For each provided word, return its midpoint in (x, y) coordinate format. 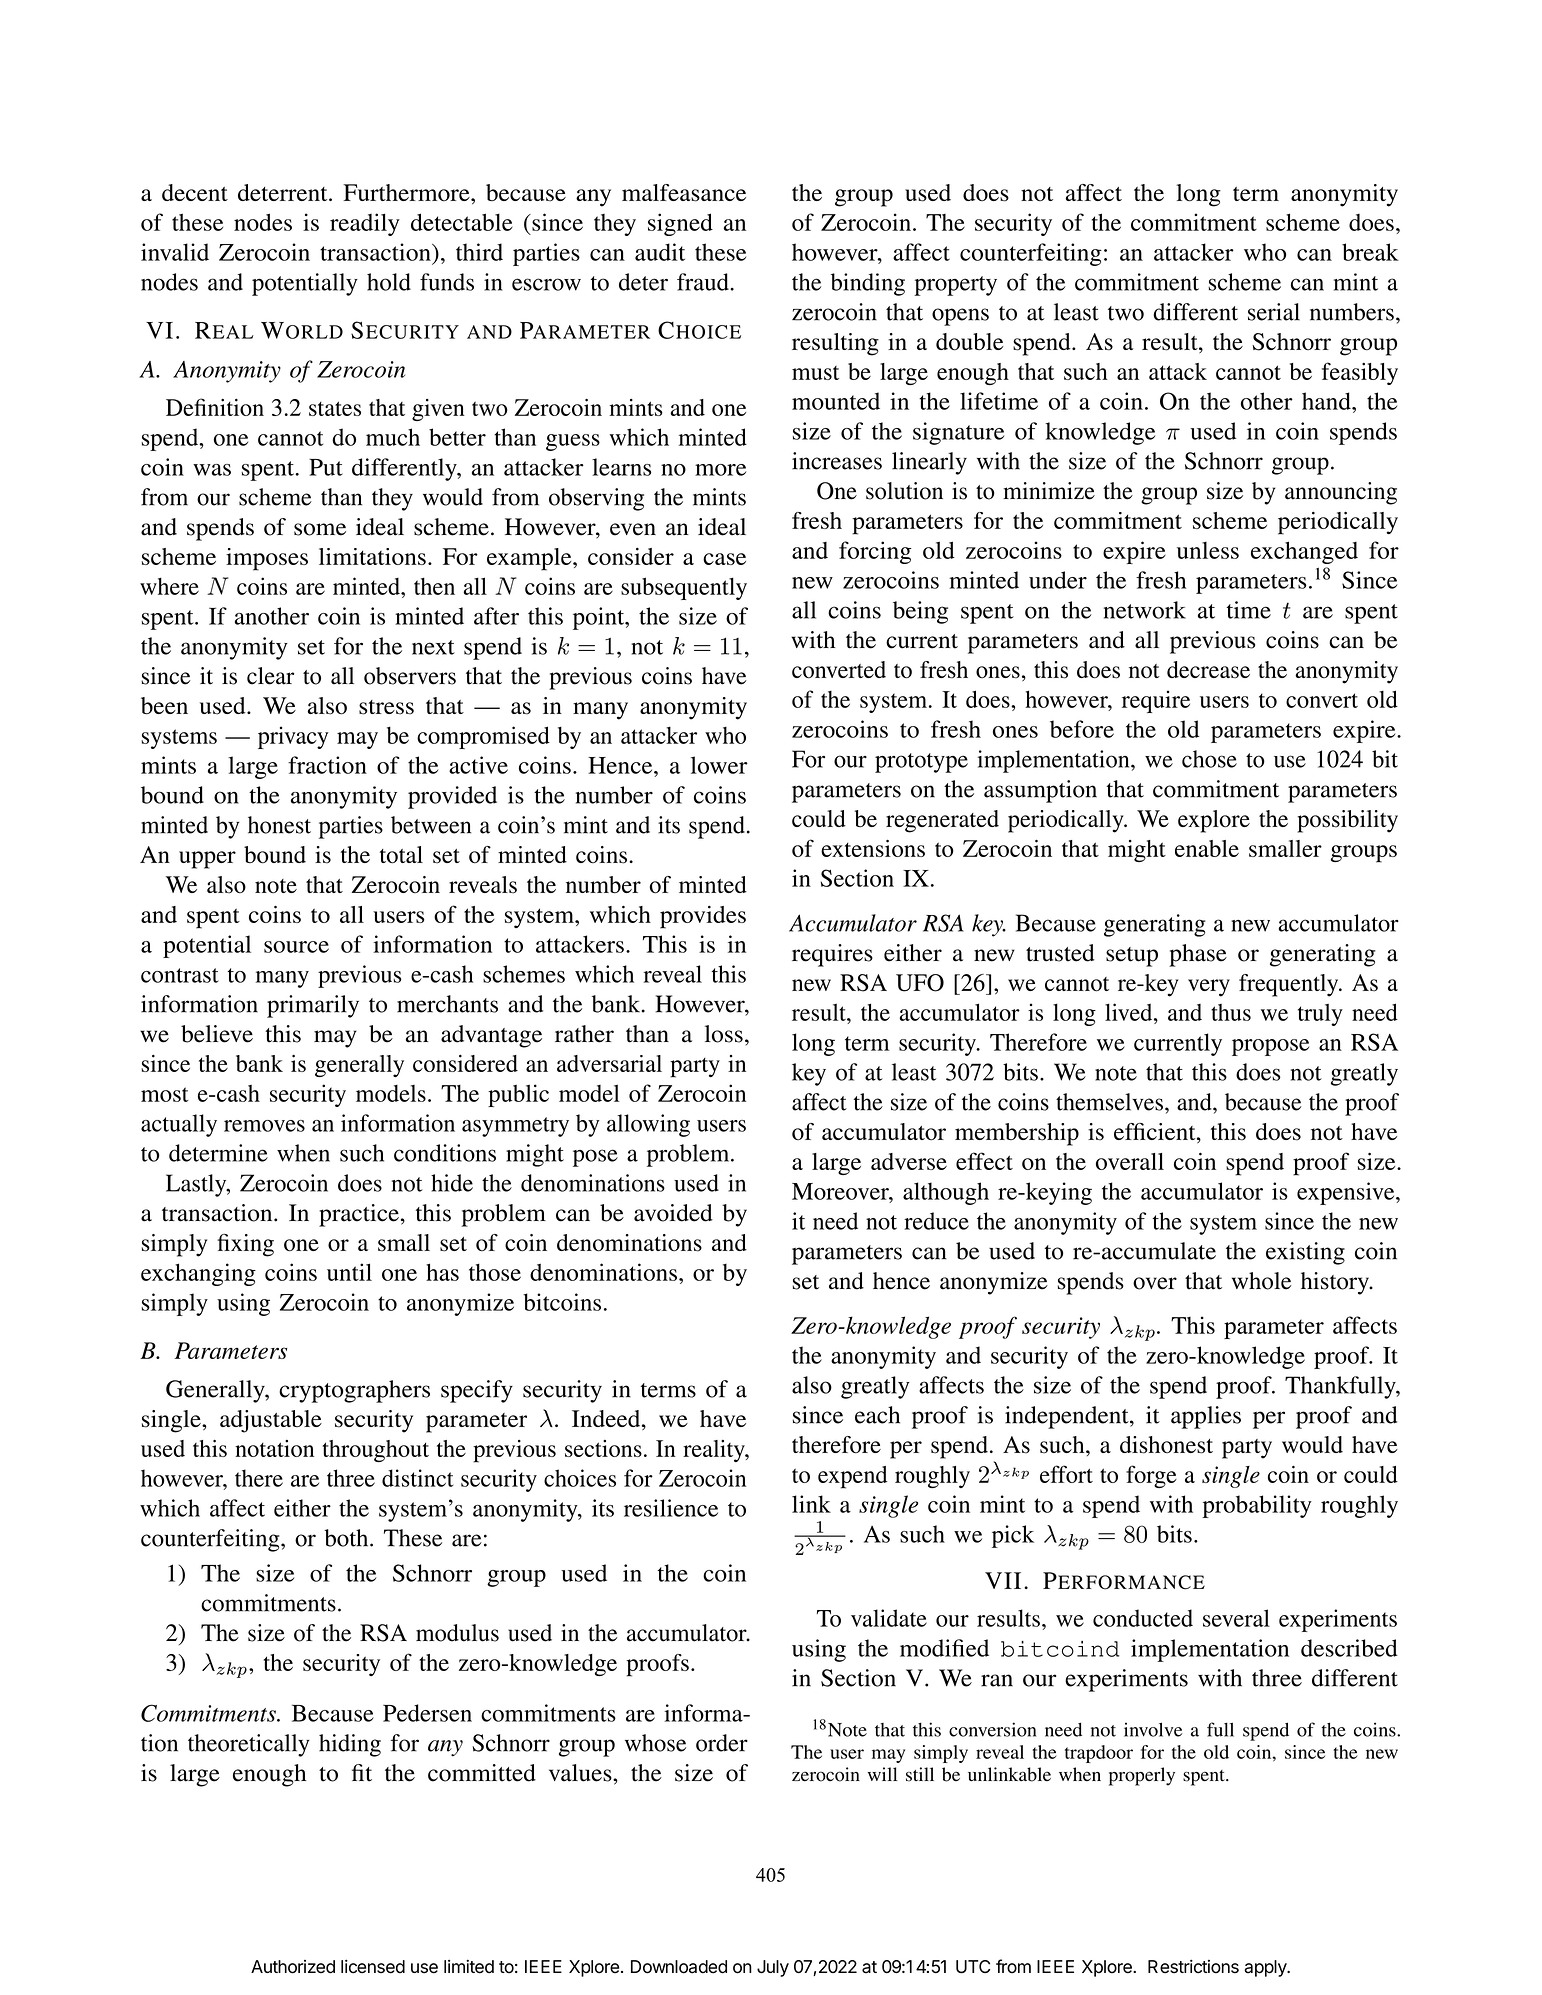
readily (365, 224)
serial (1274, 312)
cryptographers (354, 1391)
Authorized (293, 1967)
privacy (293, 737)
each (877, 1415)
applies (1206, 1417)
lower (719, 765)
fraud (704, 282)
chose (1209, 759)
